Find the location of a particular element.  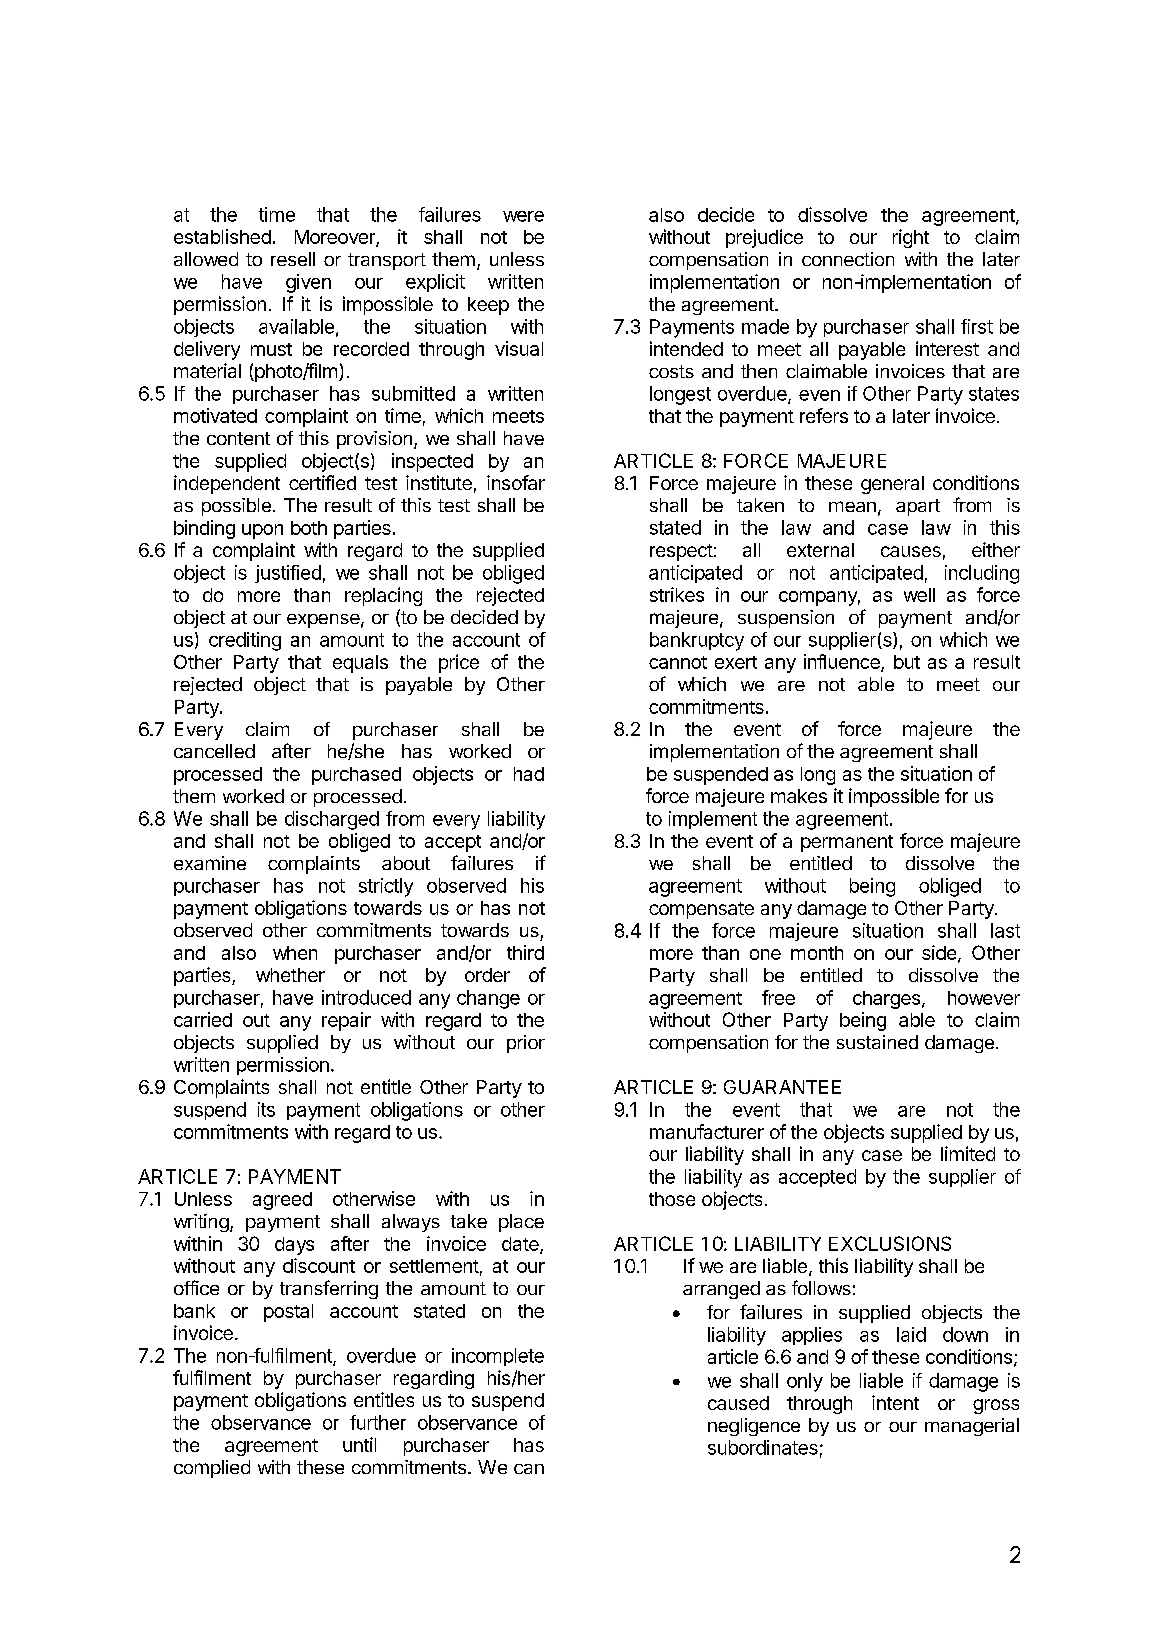

agreed is located at coordinates (282, 1201).
